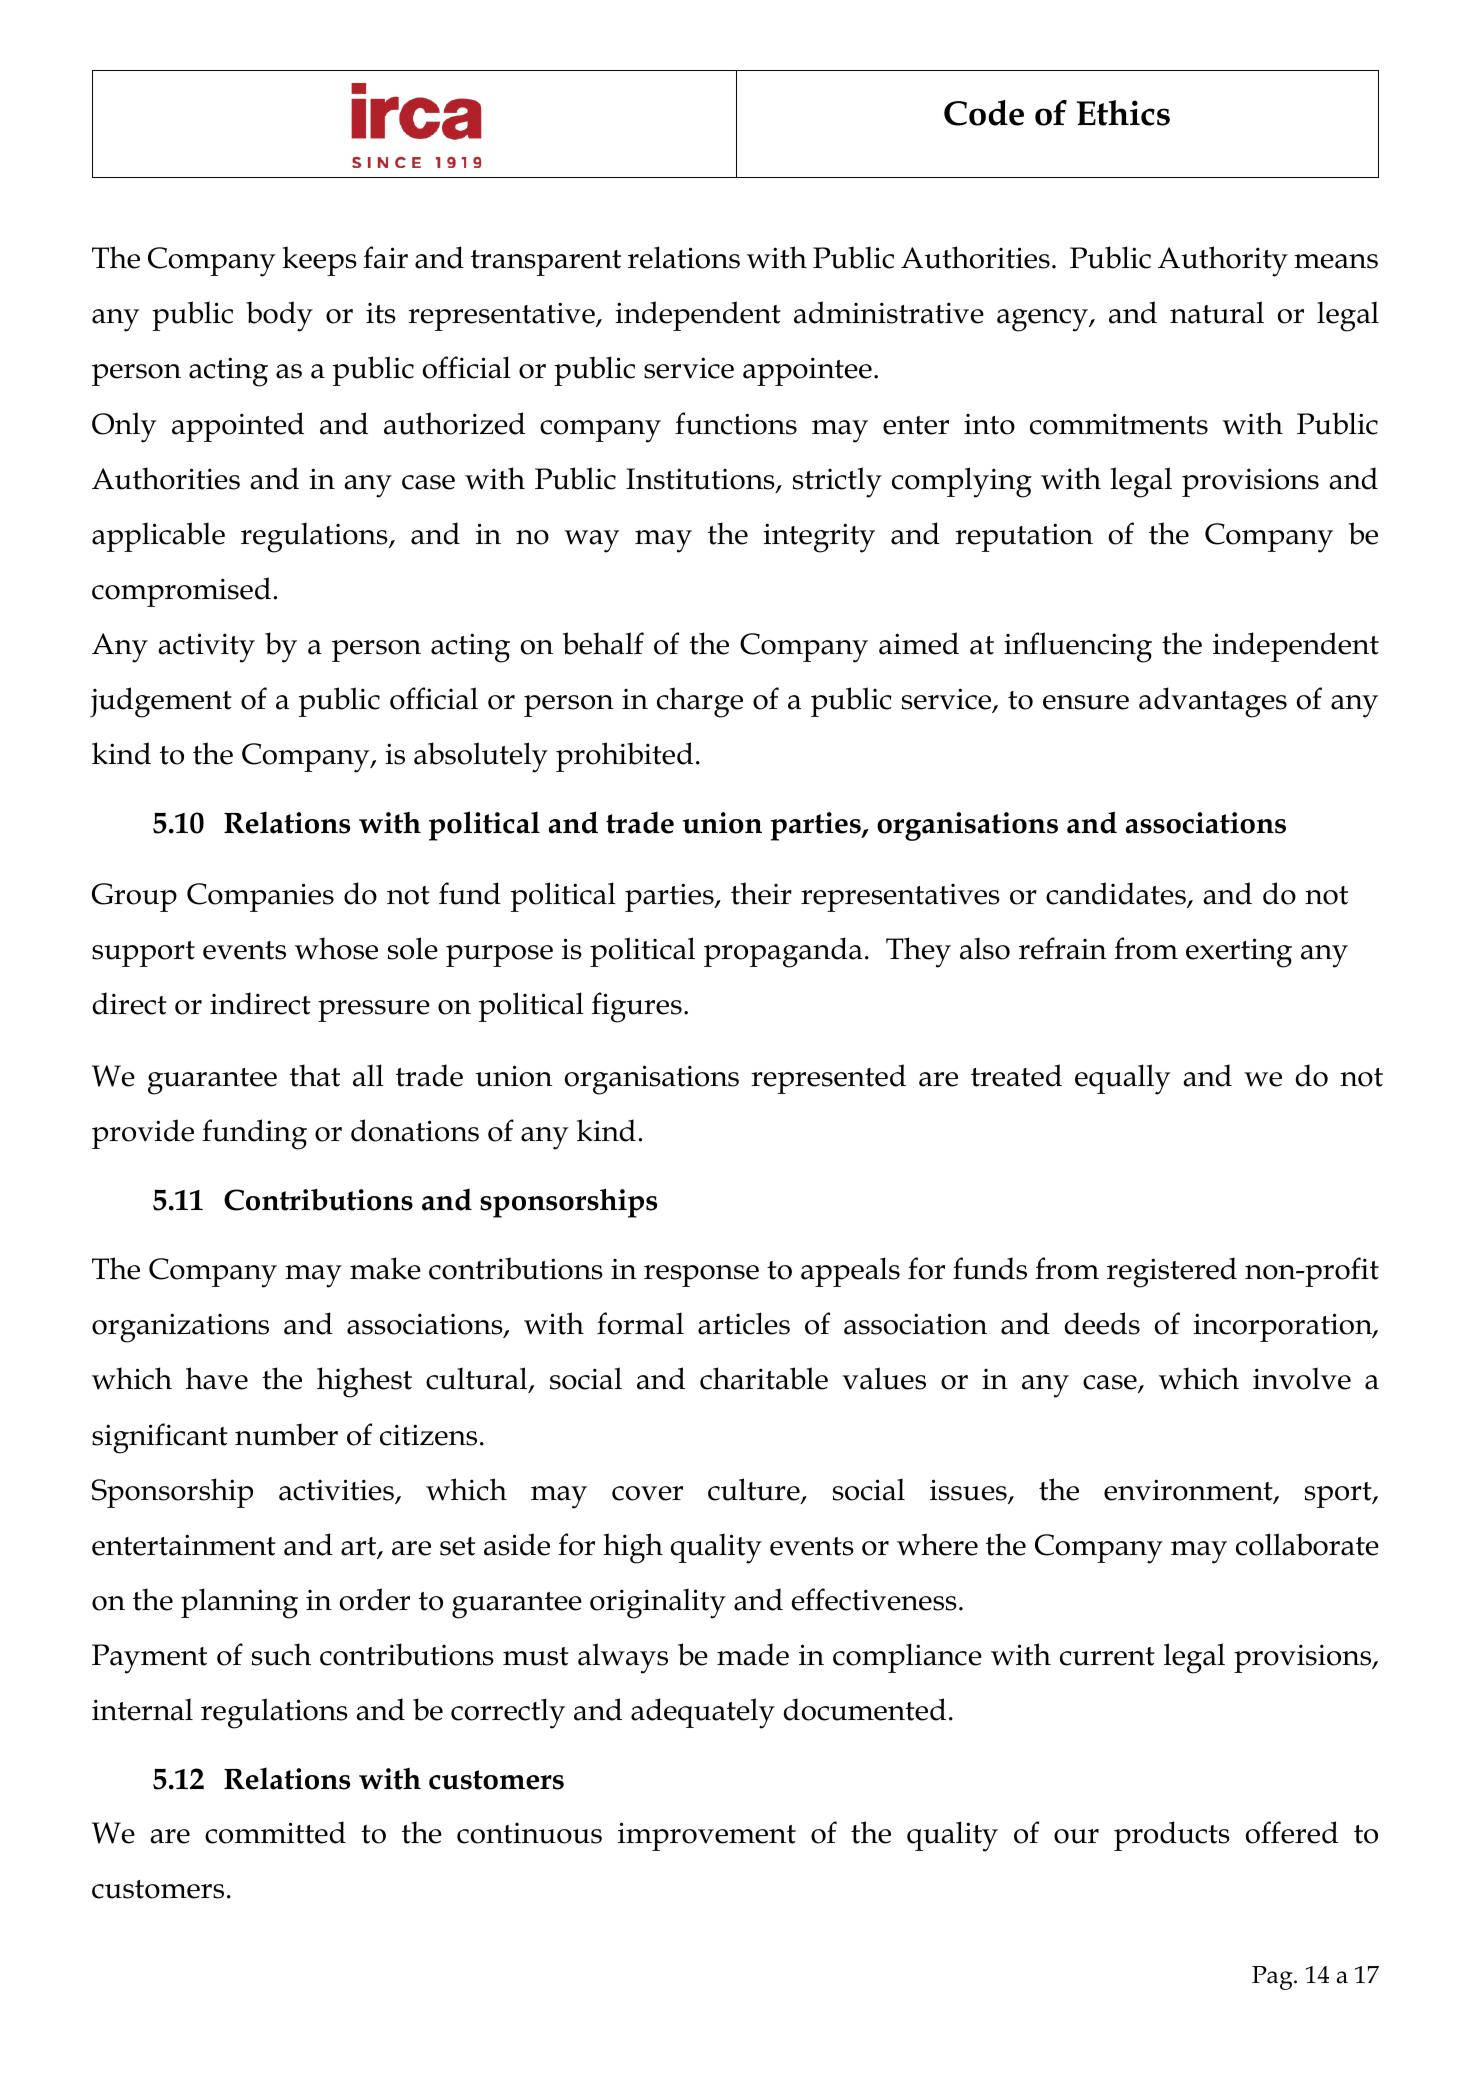  What do you see at coordinates (275, 1832) in the screenshot?
I see `committed` at bounding box center [275, 1832].
